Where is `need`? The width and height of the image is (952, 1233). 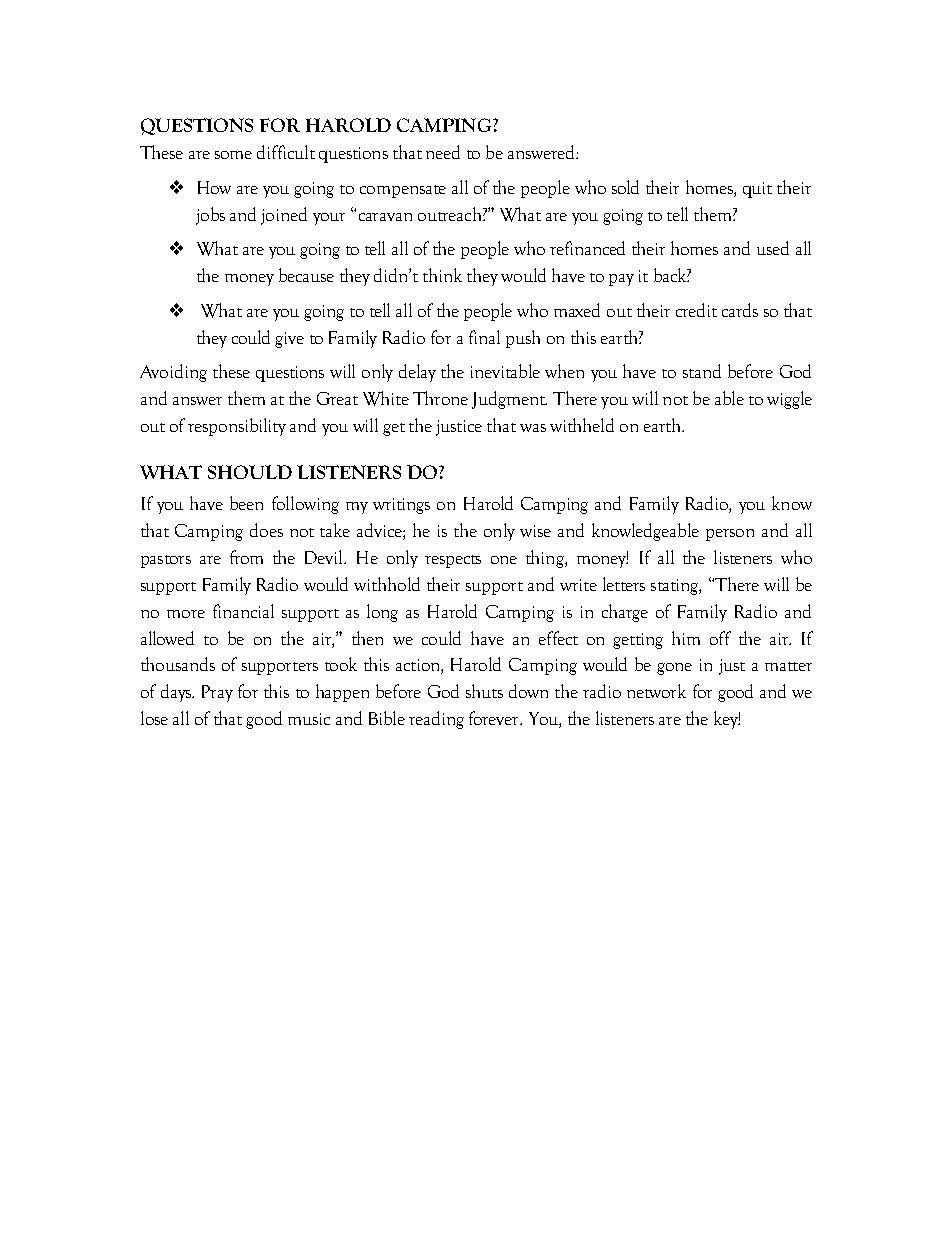 need is located at coordinates (443, 152).
